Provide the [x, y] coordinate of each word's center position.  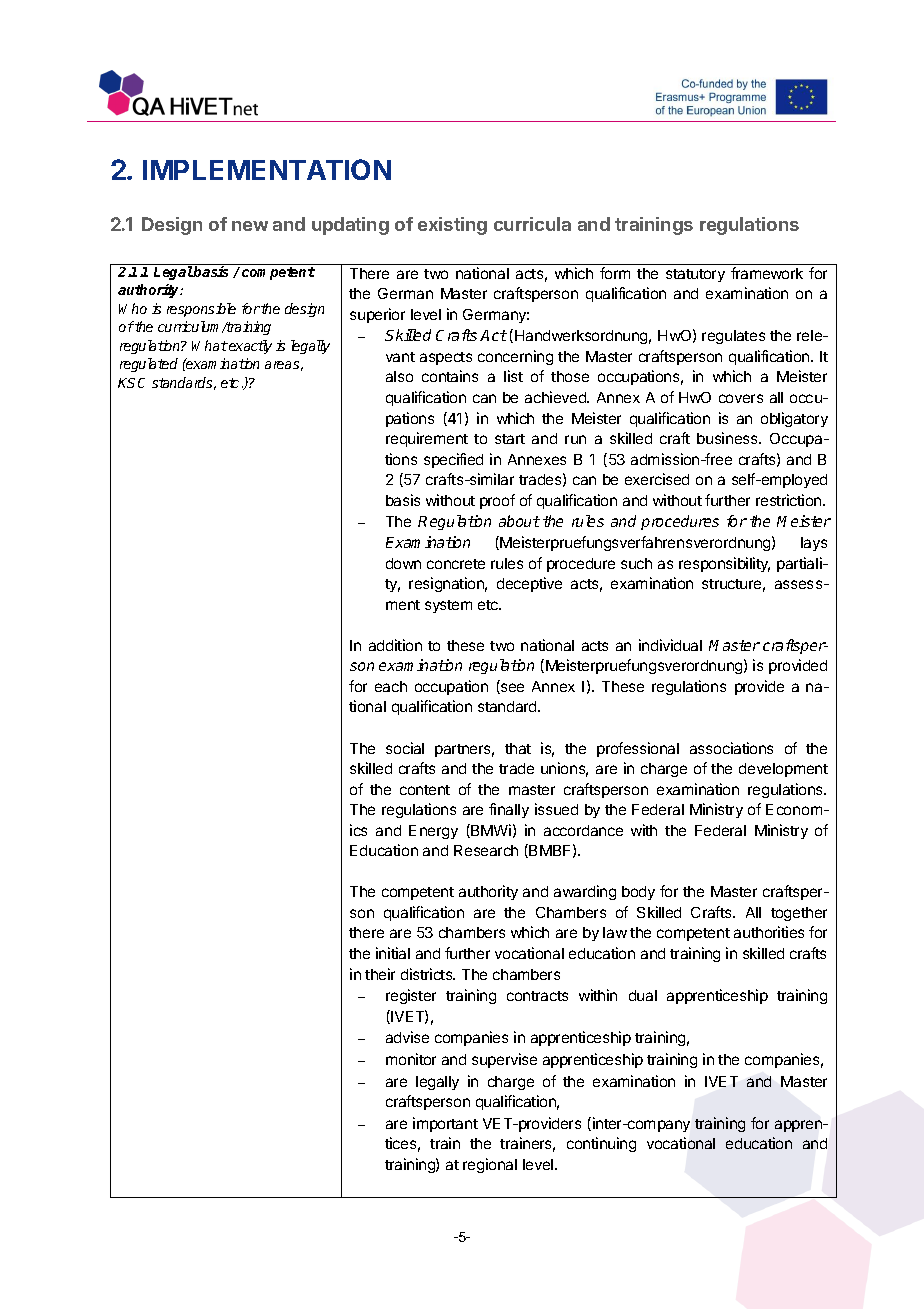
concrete [456, 564]
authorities [769, 932]
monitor [411, 1059]
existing [452, 226]
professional [638, 749]
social [405, 748]
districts [428, 974]
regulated [149, 365]
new [250, 226]
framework [767, 273]
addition [395, 645]
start [510, 439]
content [425, 790]
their [380, 974]
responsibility [724, 564]
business [728, 438]
